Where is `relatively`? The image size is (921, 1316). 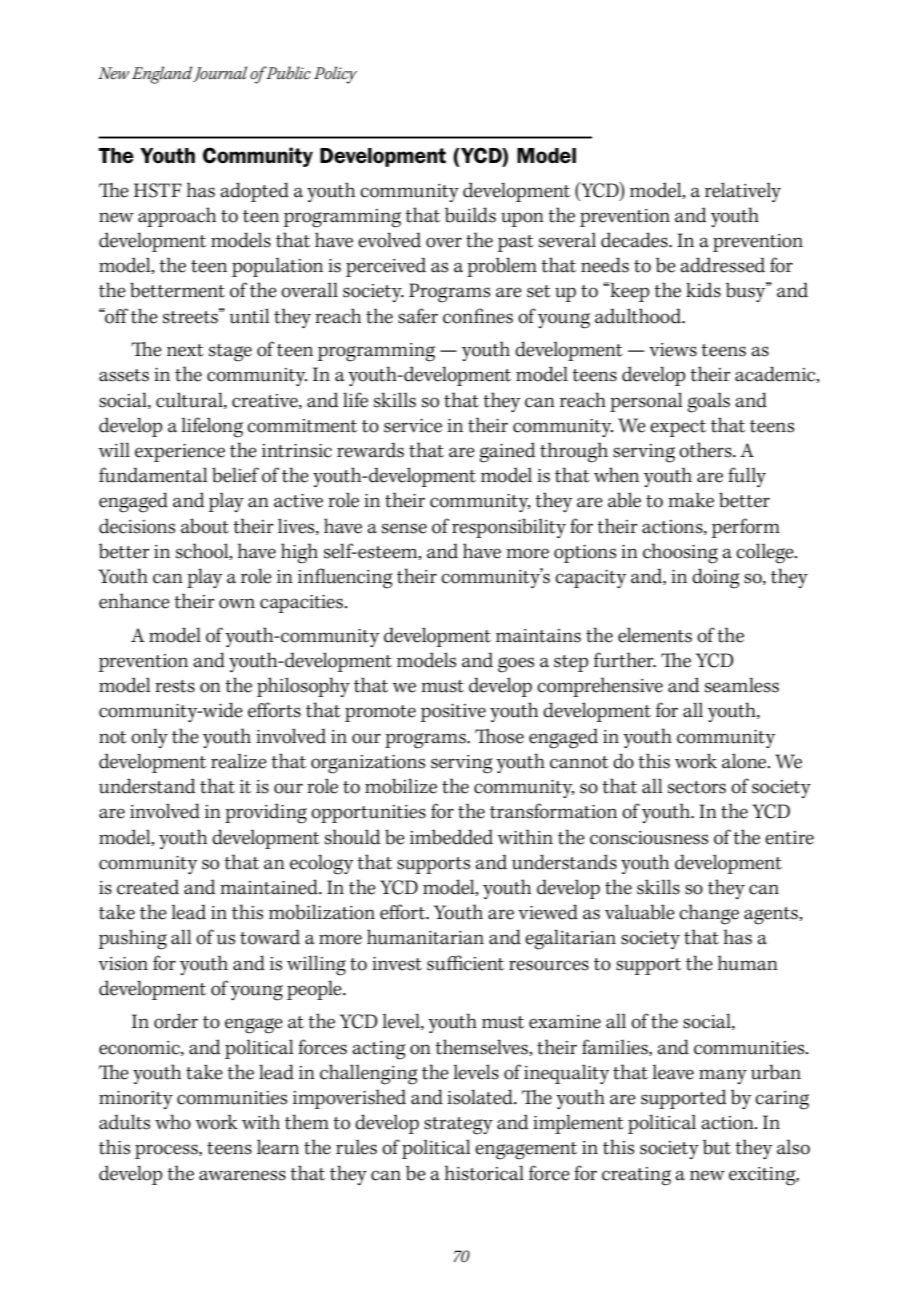 relatively is located at coordinates (743, 192).
